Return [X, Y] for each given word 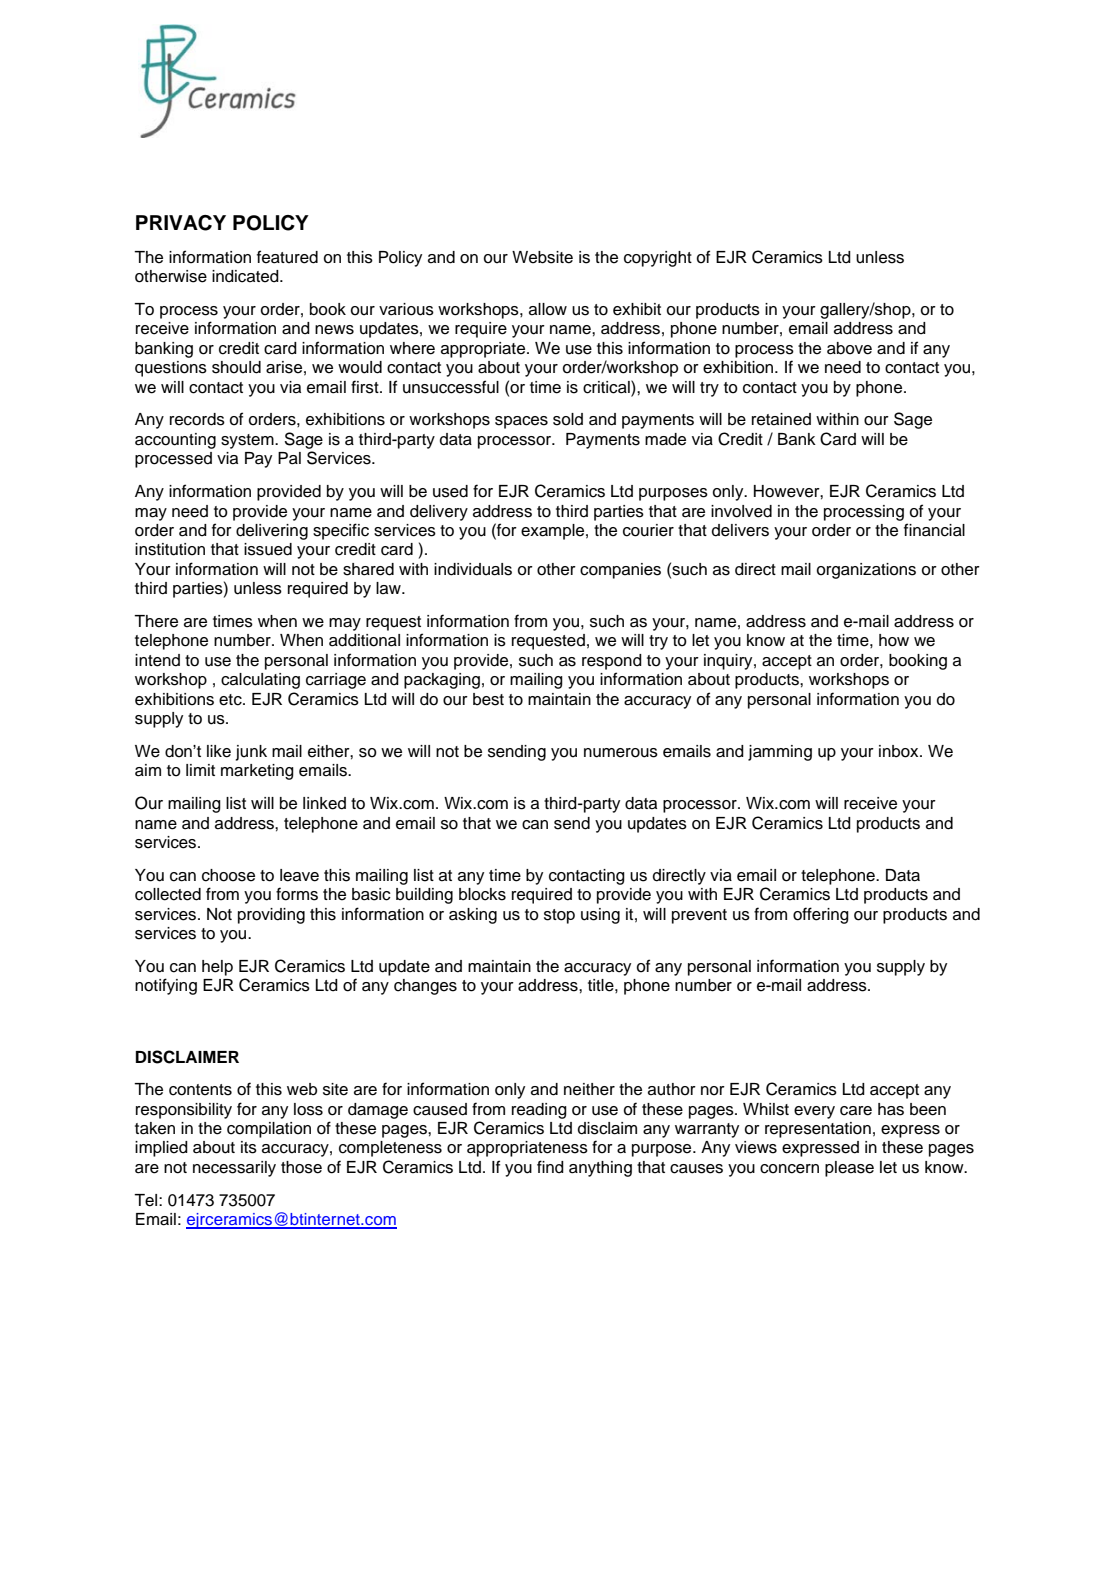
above [849, 348]
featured [287, 257]
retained [781, 419]
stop [559, 916]
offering [821, 915]
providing [271, 916]
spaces [521, 422]
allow [548, 309]
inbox [900, 751]
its [249, 1147]
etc [231, 700]
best [488, 699]
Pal [289, 458]
